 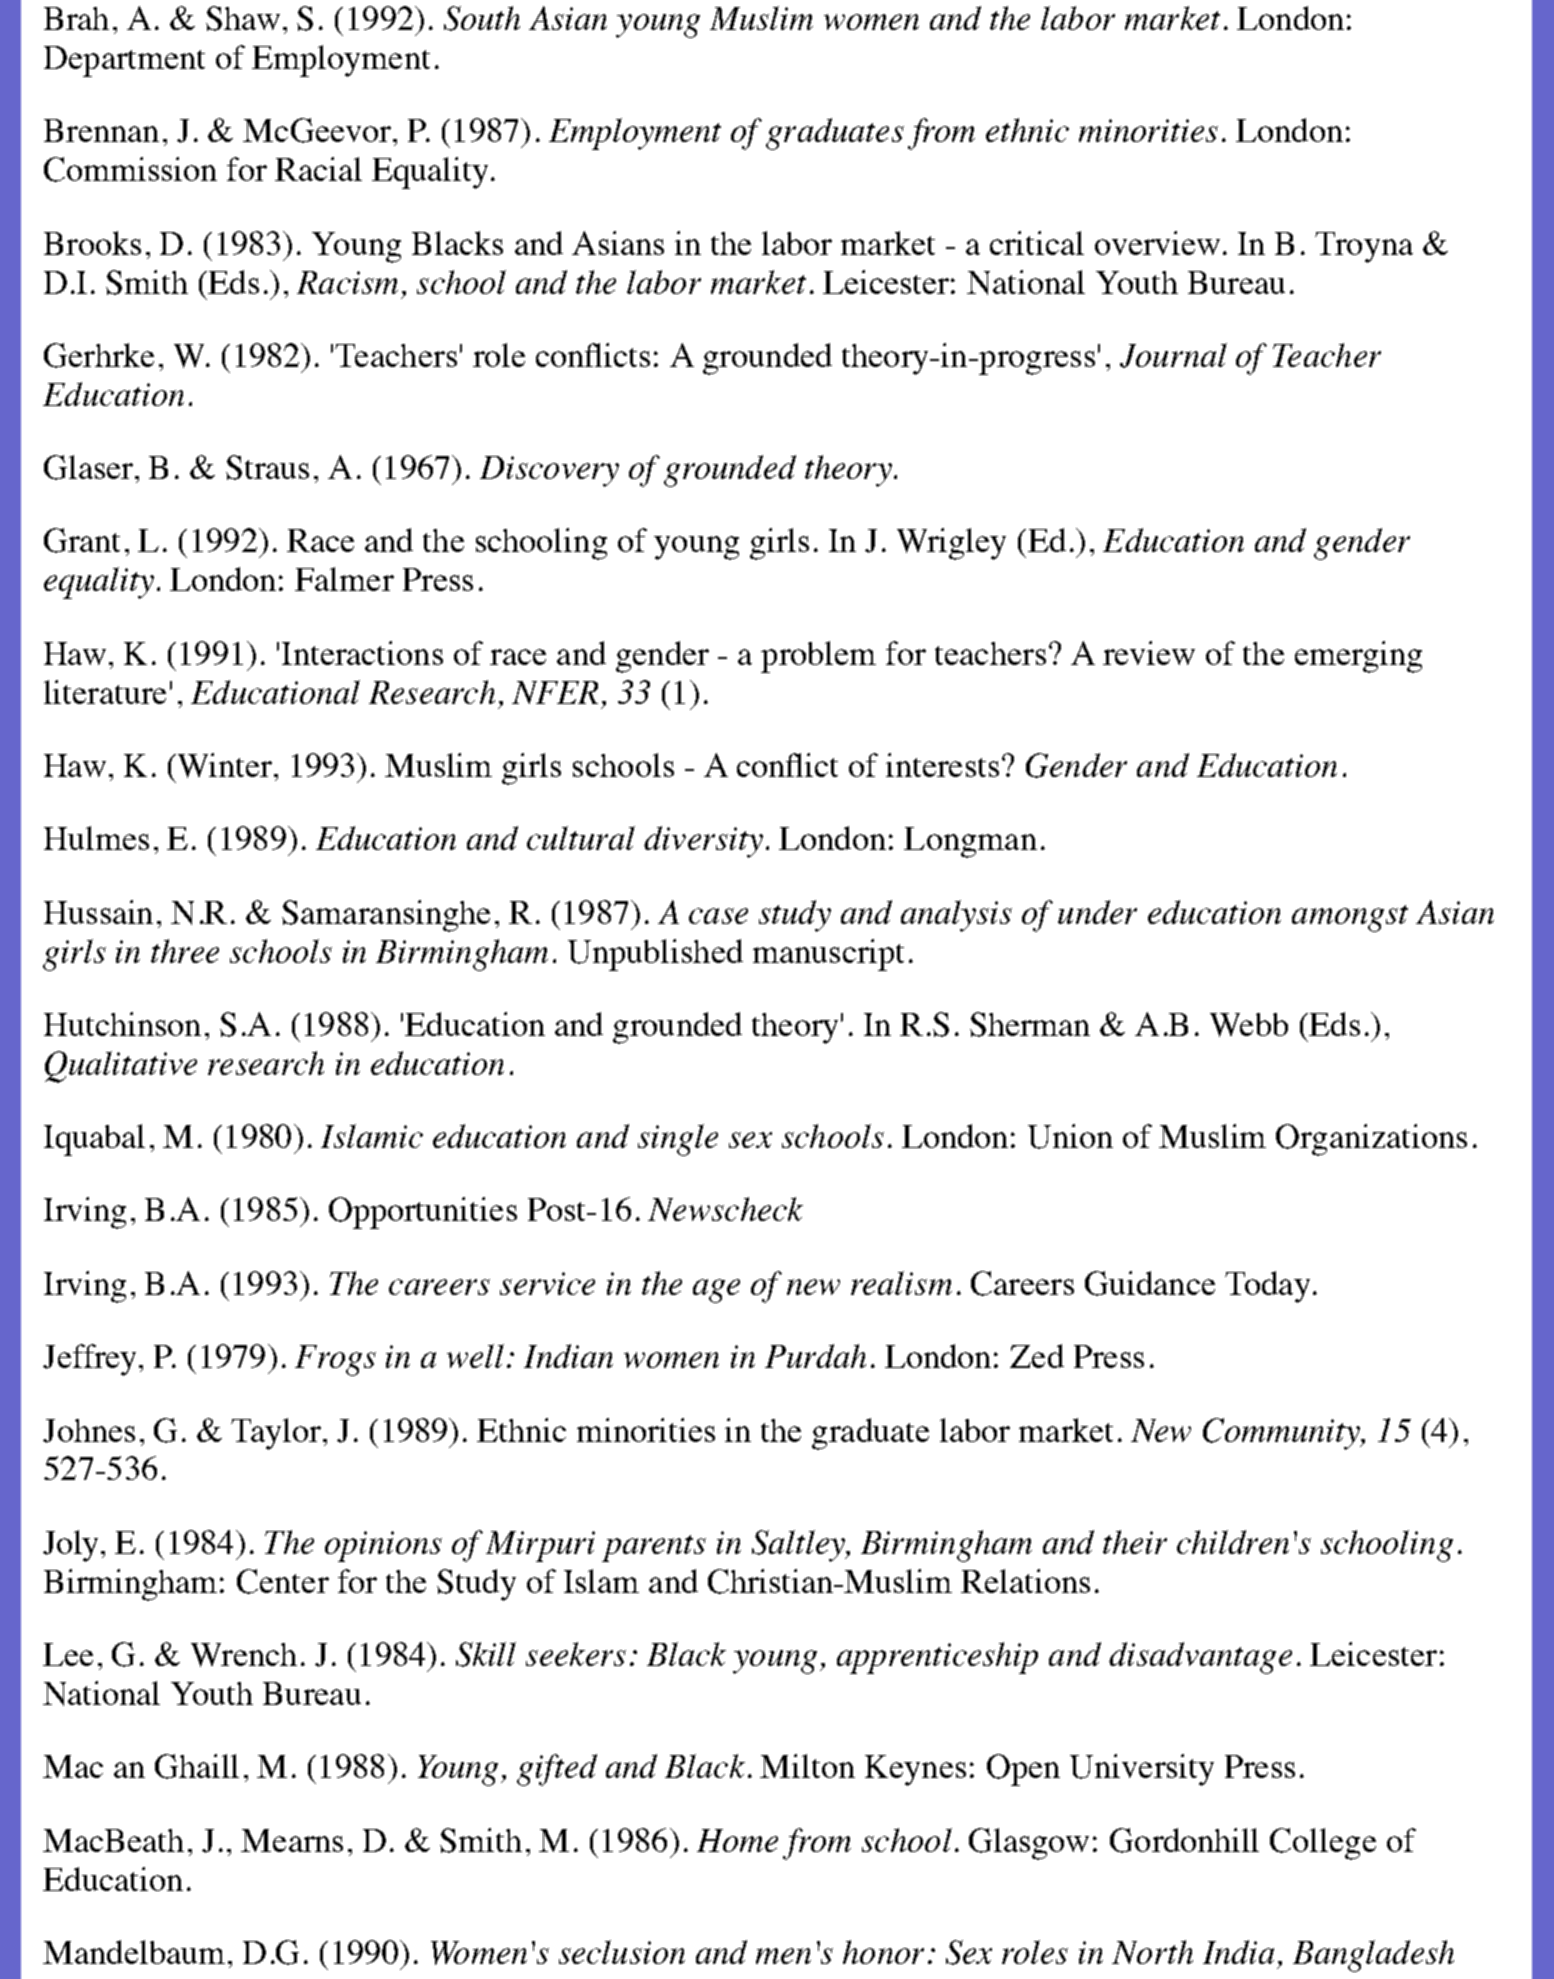 I want to click on Home, so click(x=737, y=1840).
